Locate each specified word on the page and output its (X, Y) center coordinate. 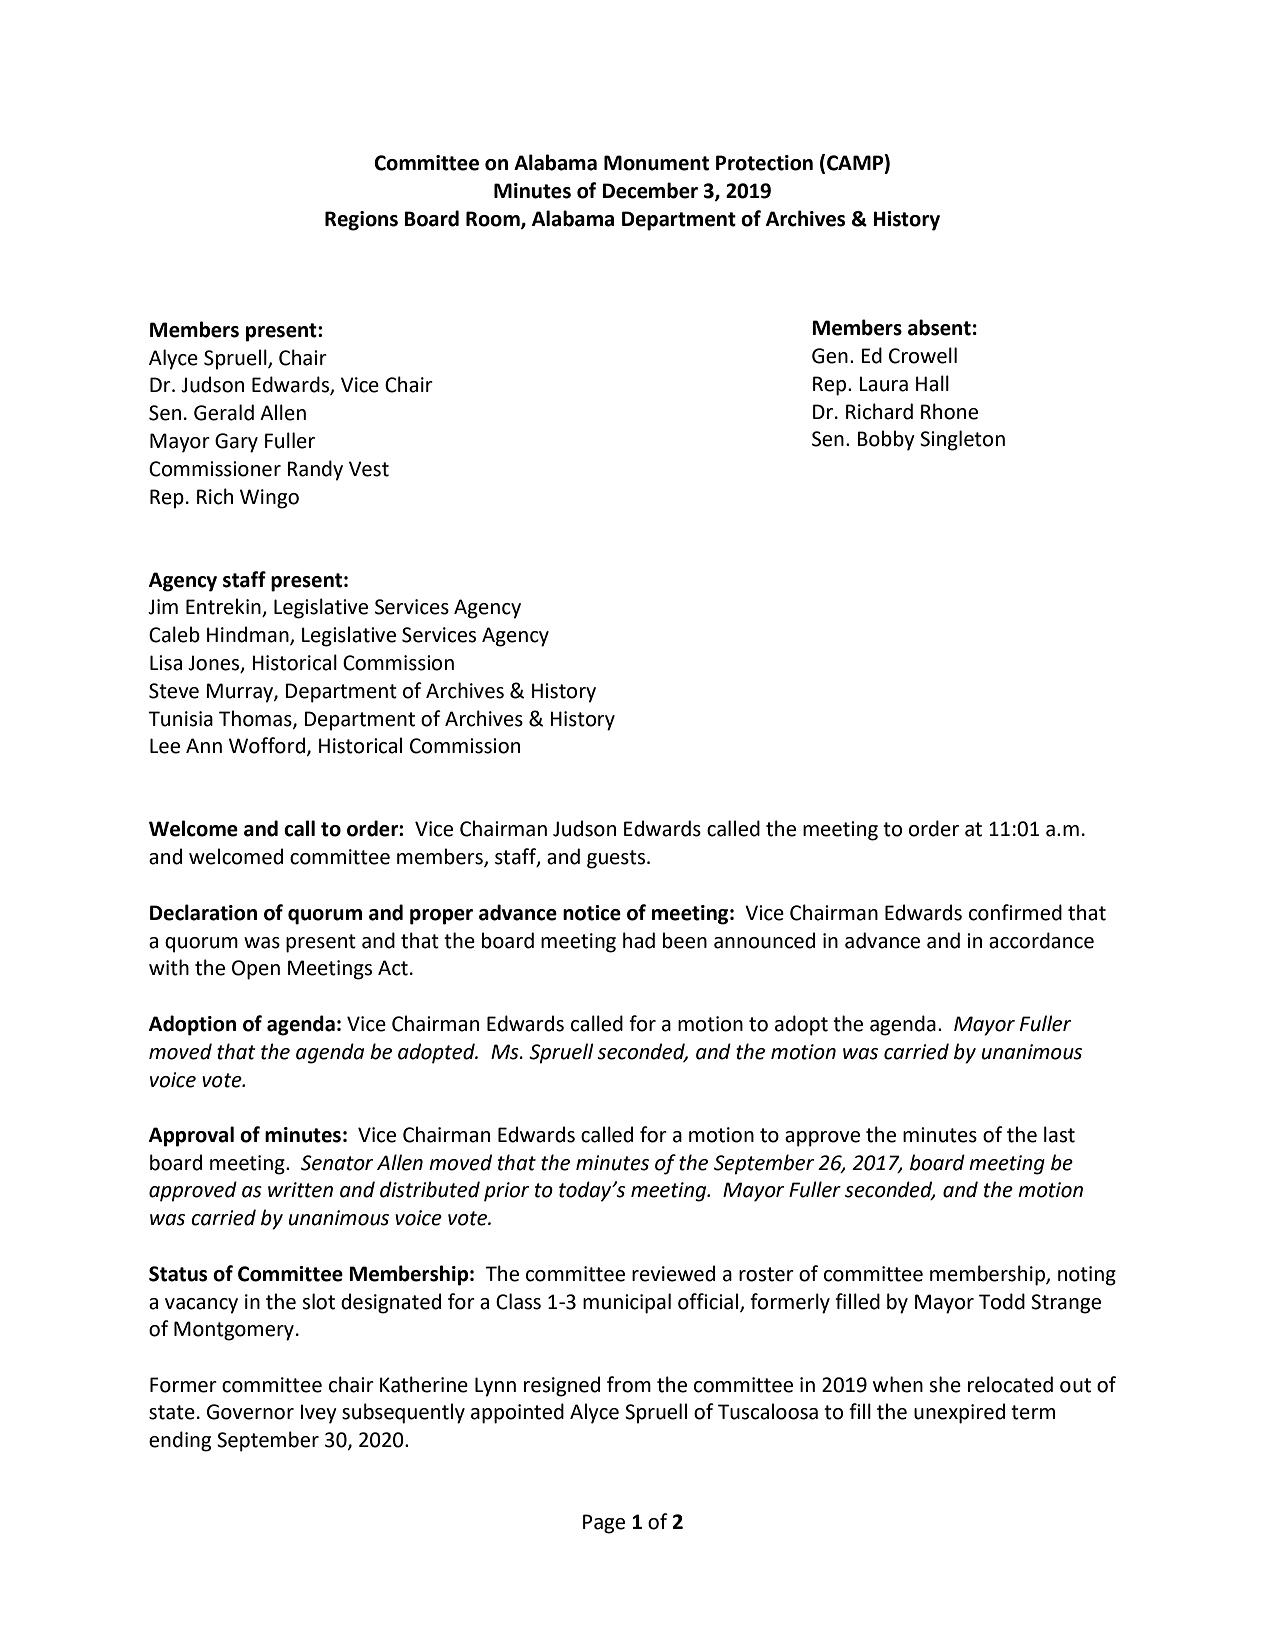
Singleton (962, 440)
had (639, 940)
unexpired (959, 1413)
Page (604, 1524)
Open (256, 970)
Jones (215, 664)
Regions (361, 221)
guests (617, 859)
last (1059, 1134)
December (650, 190)
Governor (250, 1412)
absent (939, 327)
